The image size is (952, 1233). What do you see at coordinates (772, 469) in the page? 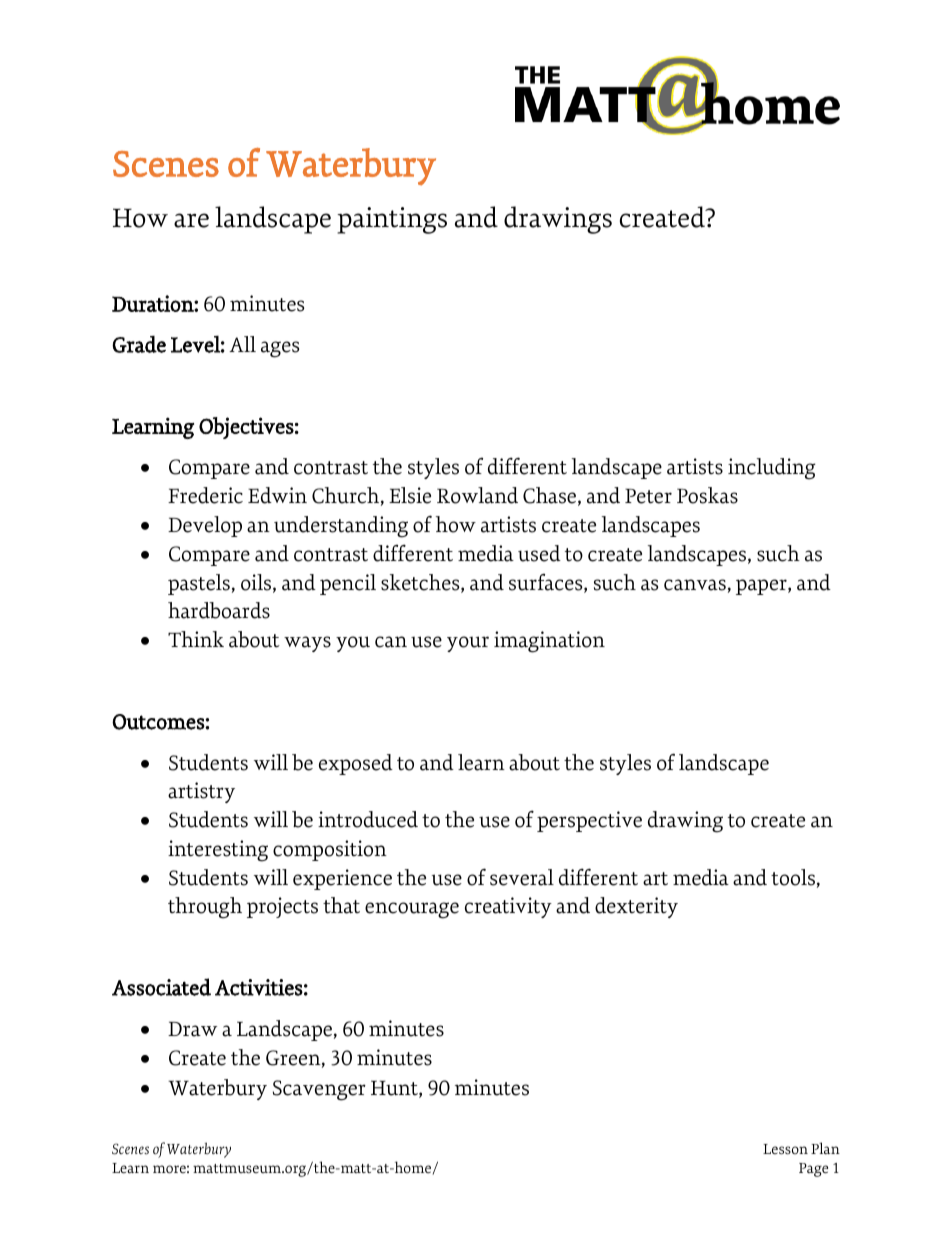
I see `including` at bounding box center [772, 469].
